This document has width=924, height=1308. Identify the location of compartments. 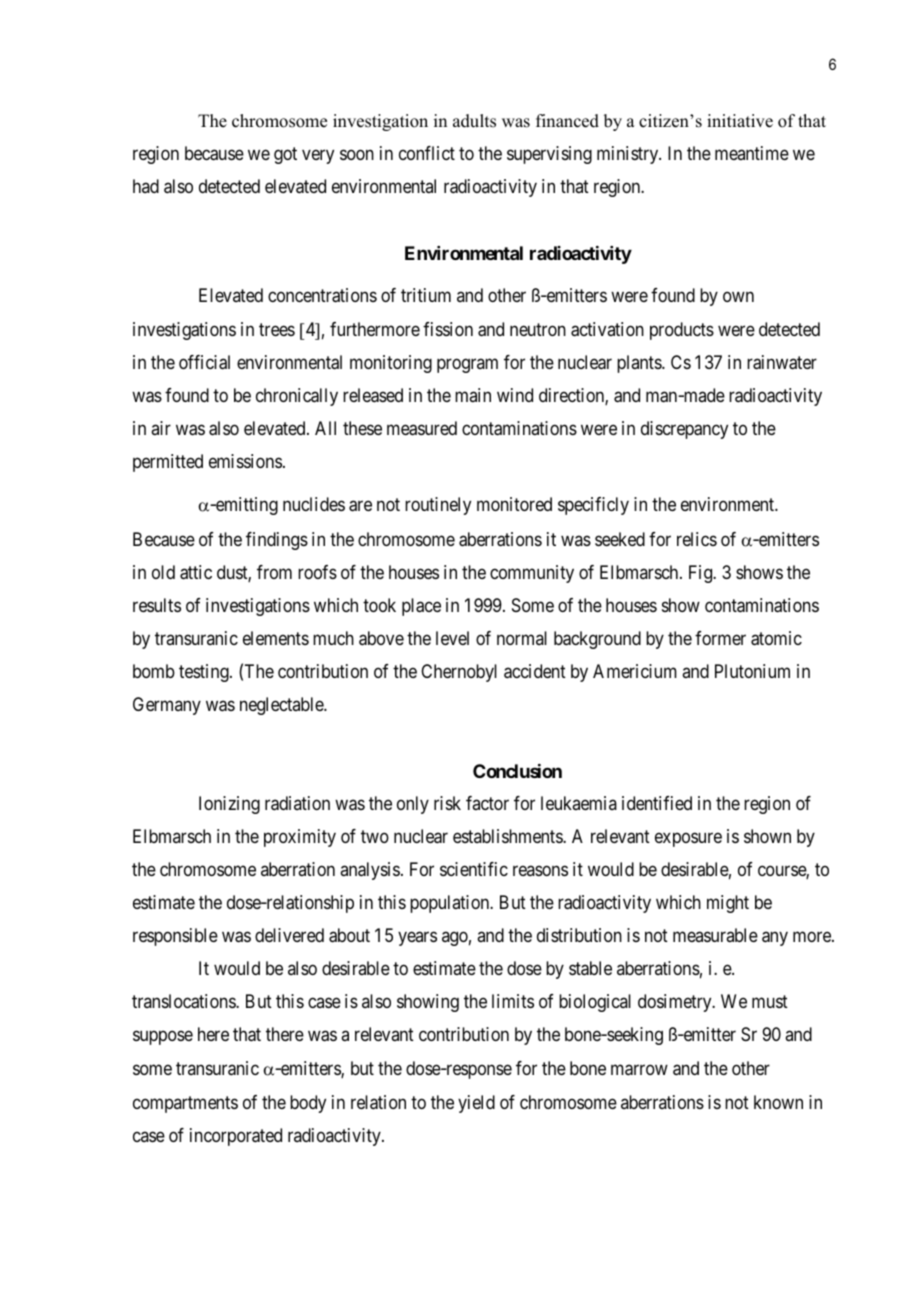
(185, 1104).
